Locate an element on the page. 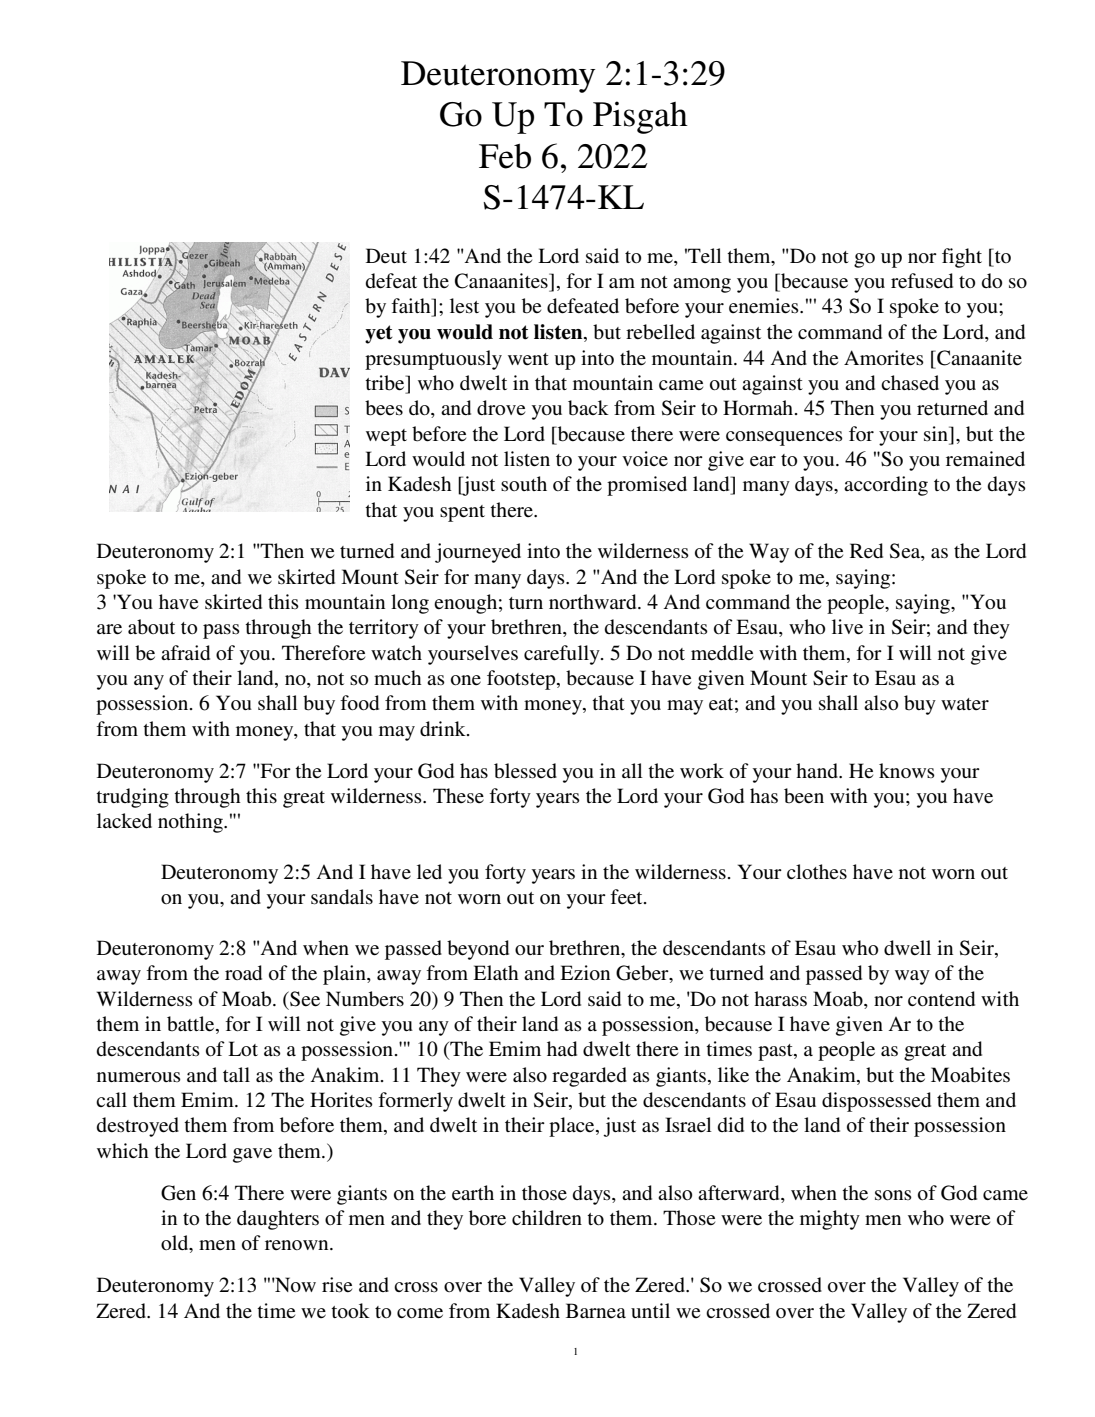  fight is located at coordinates (962, 258).
